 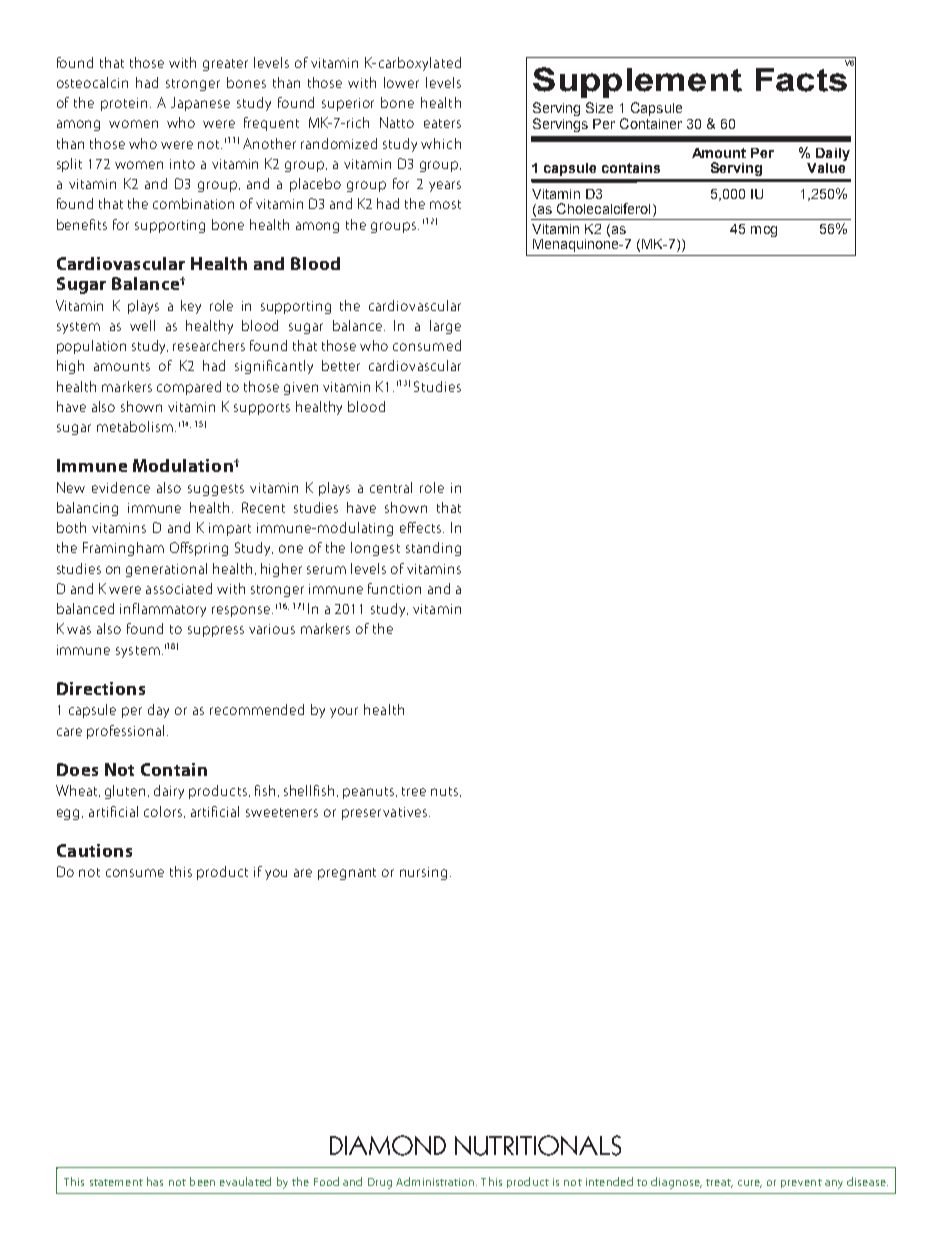 What do you see at coordinates (433, 549) in the document?
I see `standing` at bounding box center [433, 549].
